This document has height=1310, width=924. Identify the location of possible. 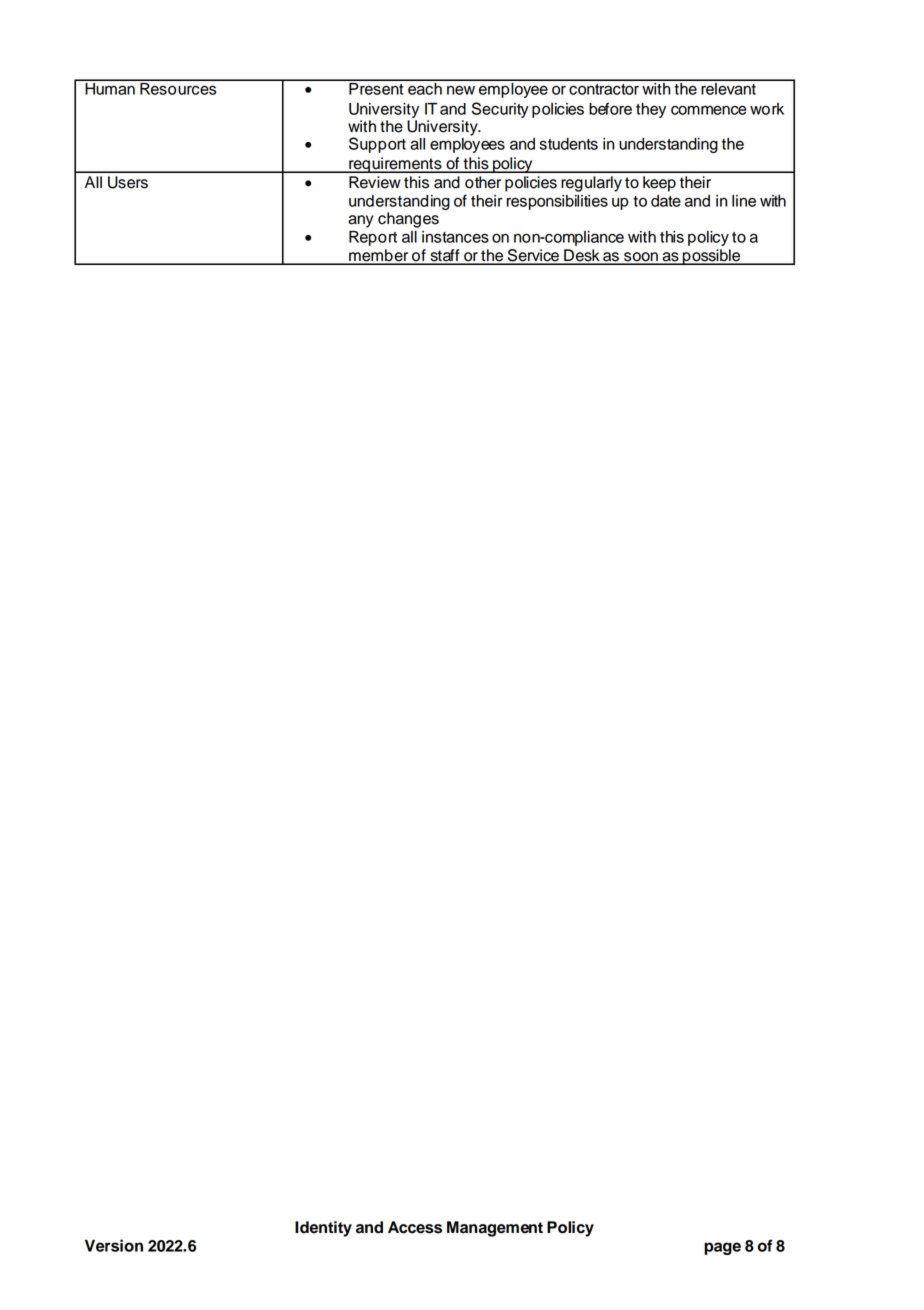
(712, 257).
